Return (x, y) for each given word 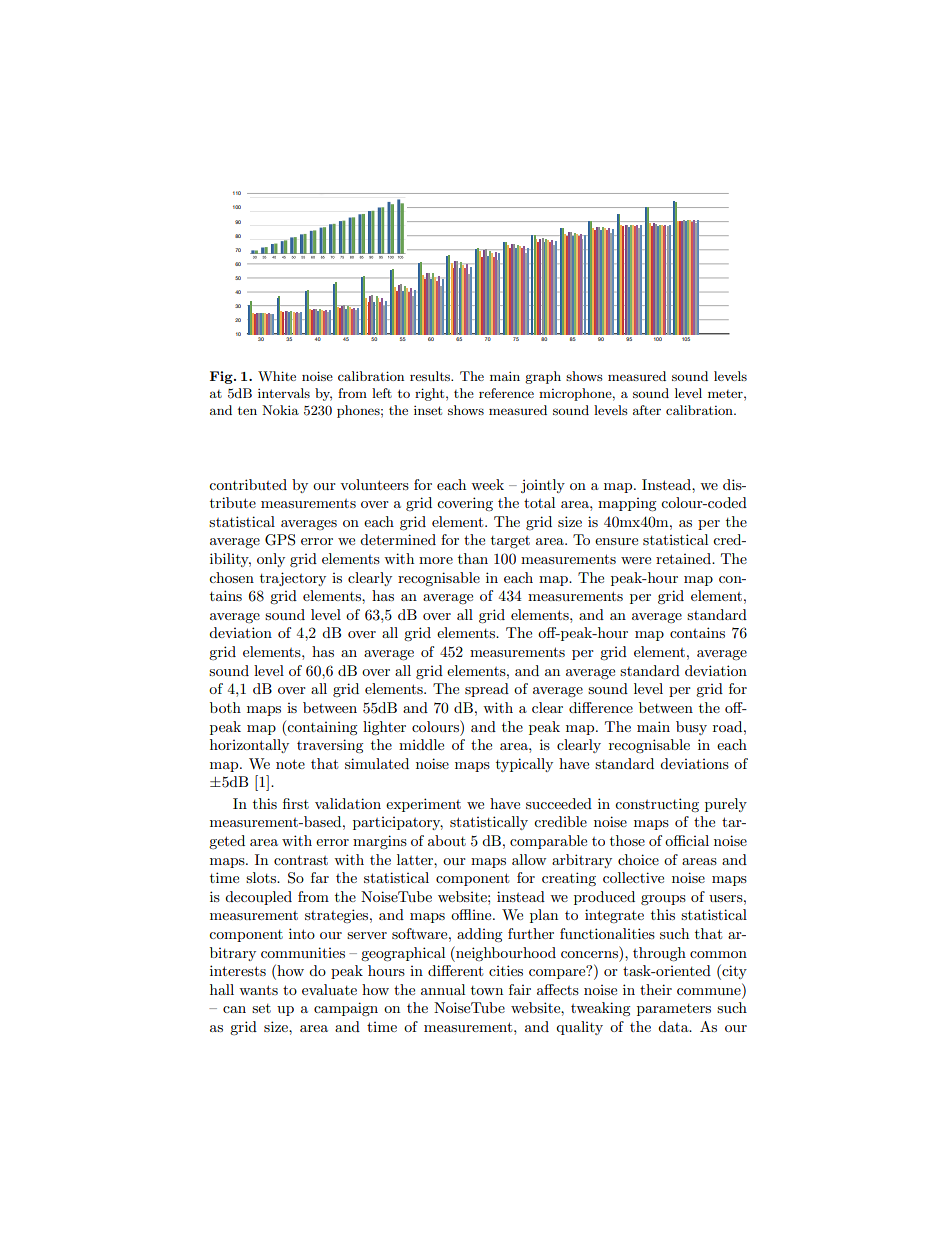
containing (322, 729)
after (647, 410)
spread (487, 690)
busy (691, 728)
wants (258, 990)
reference (506, 393)
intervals (284, 393)
